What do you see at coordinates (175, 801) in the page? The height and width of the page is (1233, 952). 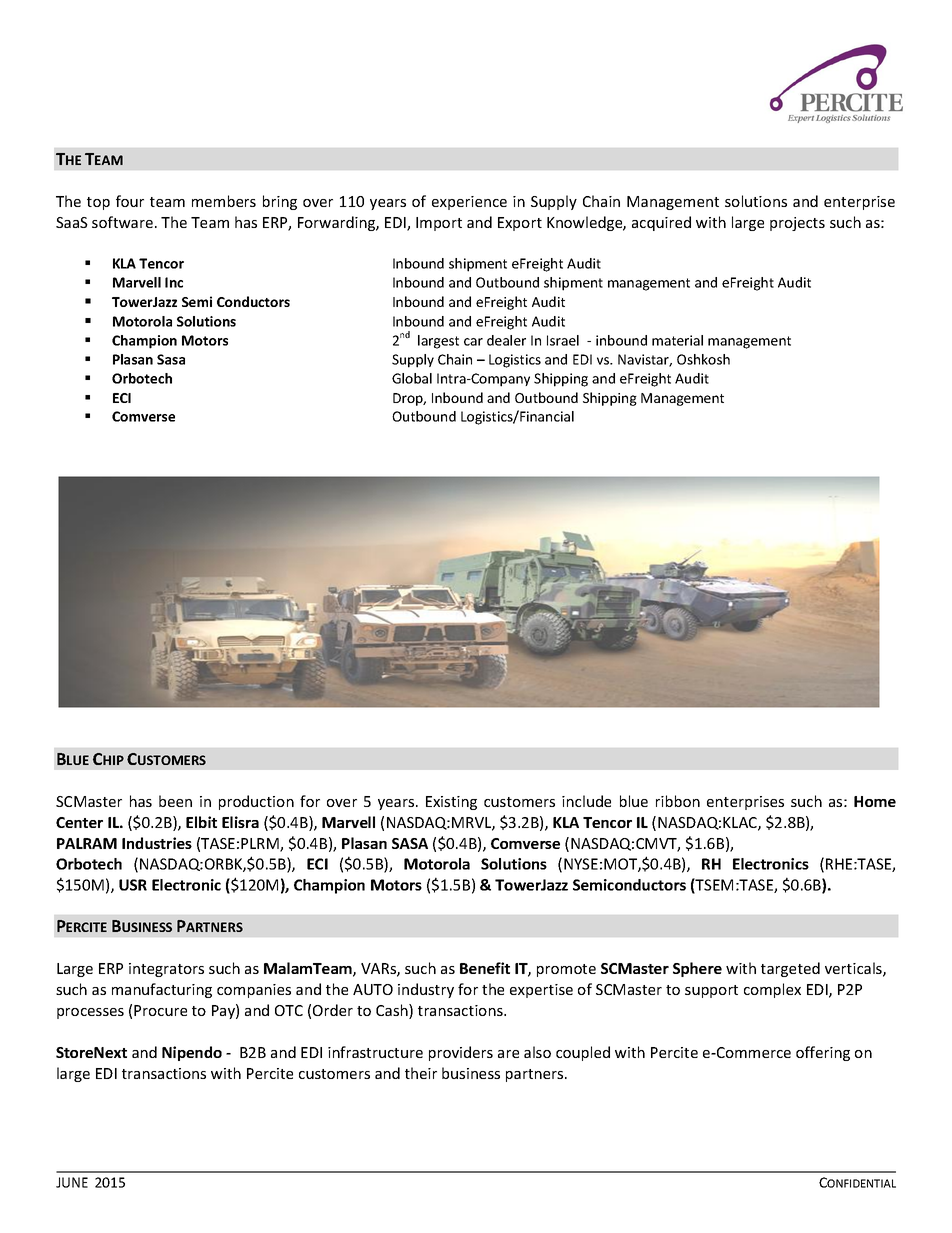 I see `been` at bounding box center [175, 801].
